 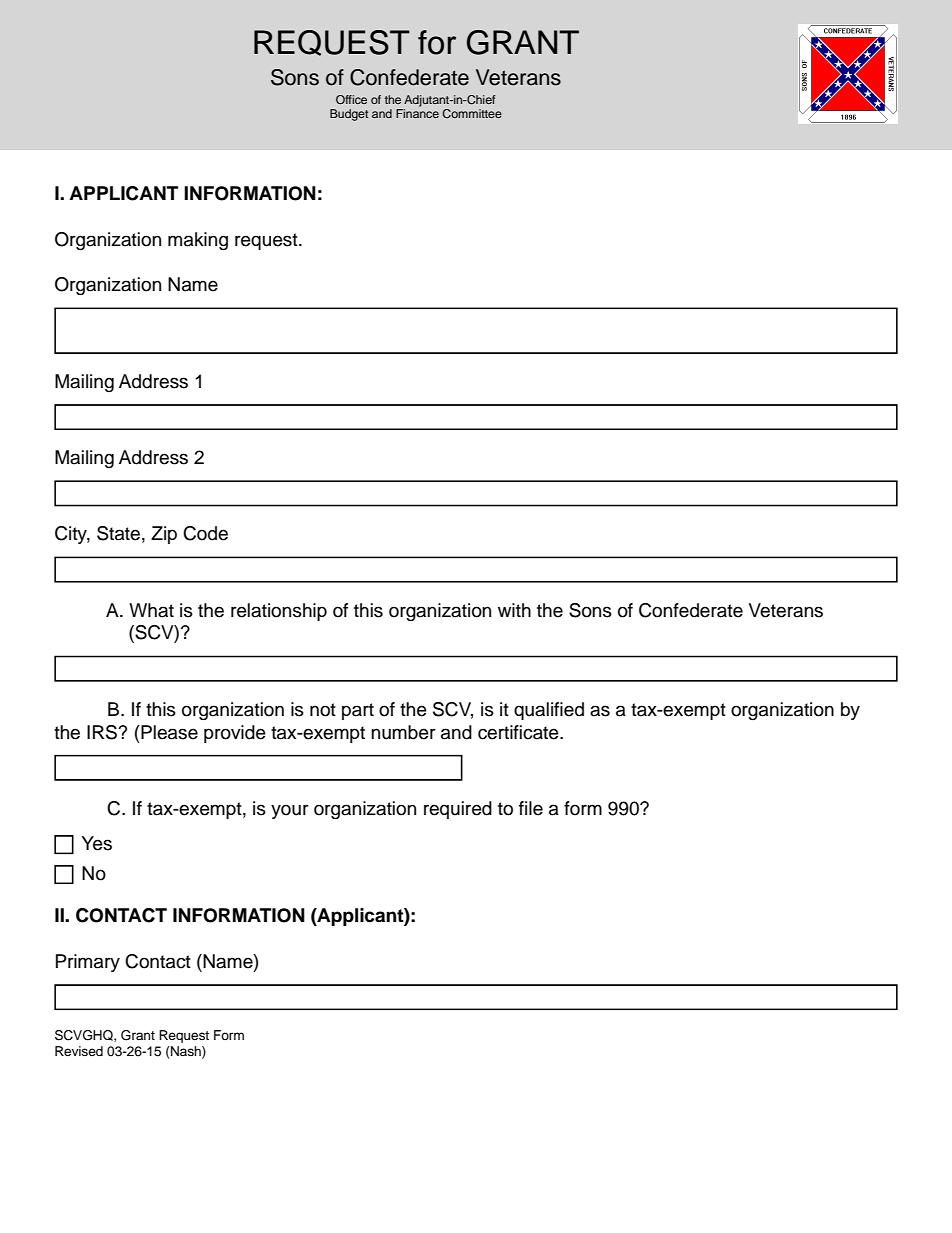 I want to click on Zip, so click(x=164, y=535).
